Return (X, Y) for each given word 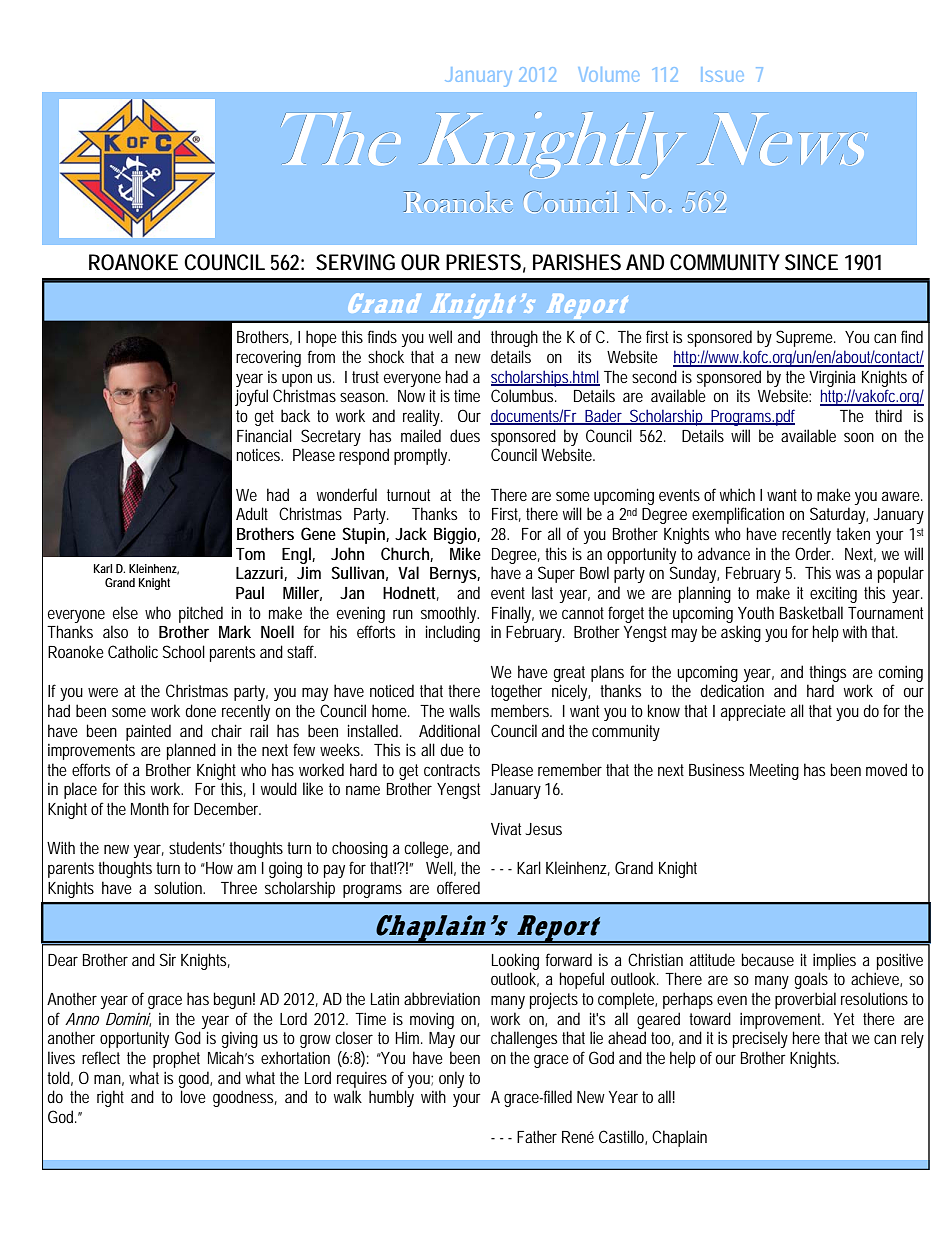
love (193, 1096)
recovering (268, 359)
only (451, 1079)
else (125, 612)
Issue (722, 74)
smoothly (449, 614)
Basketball (811, 612)
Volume (609, 74)
